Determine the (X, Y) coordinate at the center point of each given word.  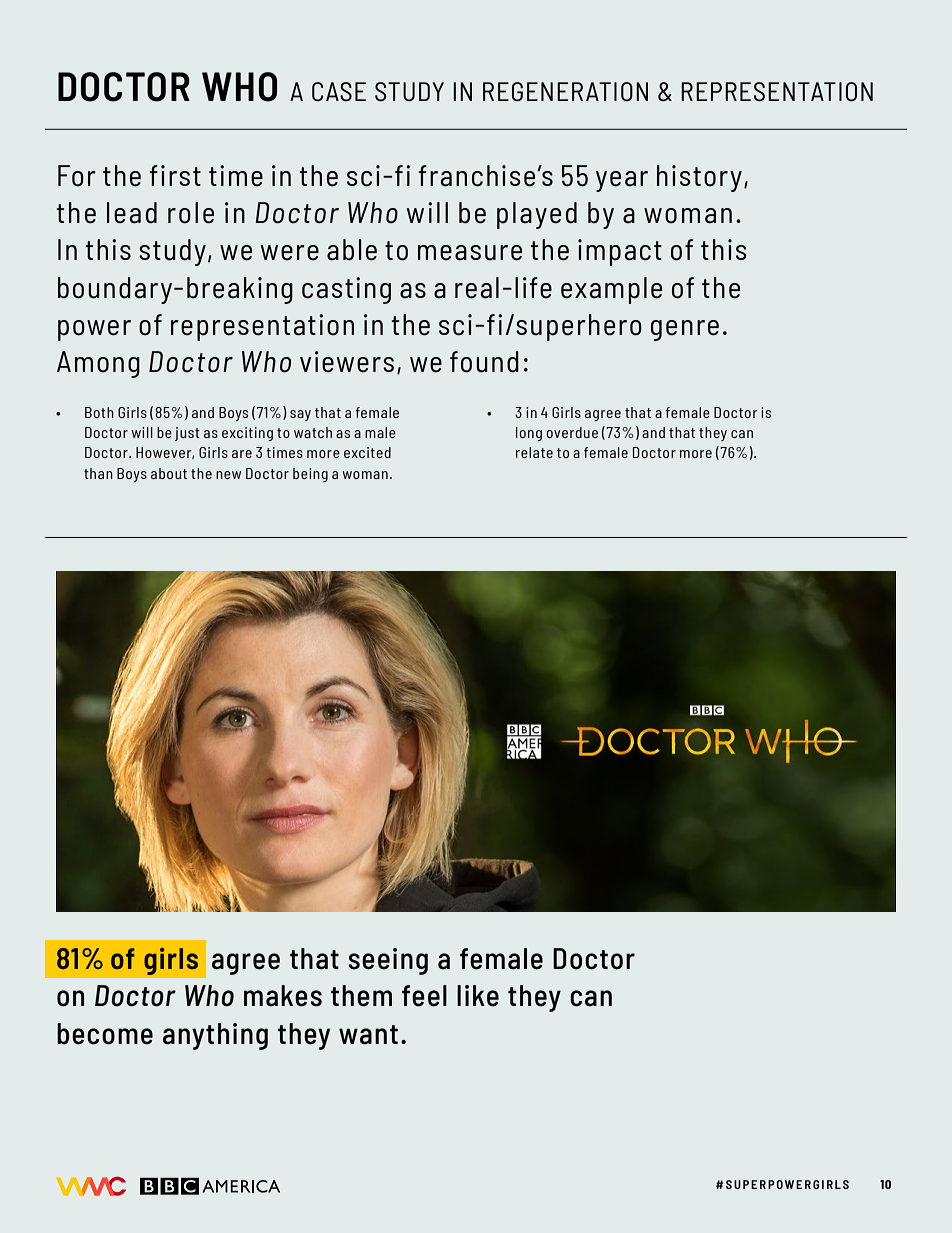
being (310, 475)
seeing (388, 961)
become (105, 1034)
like (478, 996)
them (361, 996)
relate (534, 452)
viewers (347, 362)
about (169, 473)
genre (685, 330)
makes (283, 996)
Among (98, 364)
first (175, 175)
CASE (339, 91)
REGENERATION (565, 92)
